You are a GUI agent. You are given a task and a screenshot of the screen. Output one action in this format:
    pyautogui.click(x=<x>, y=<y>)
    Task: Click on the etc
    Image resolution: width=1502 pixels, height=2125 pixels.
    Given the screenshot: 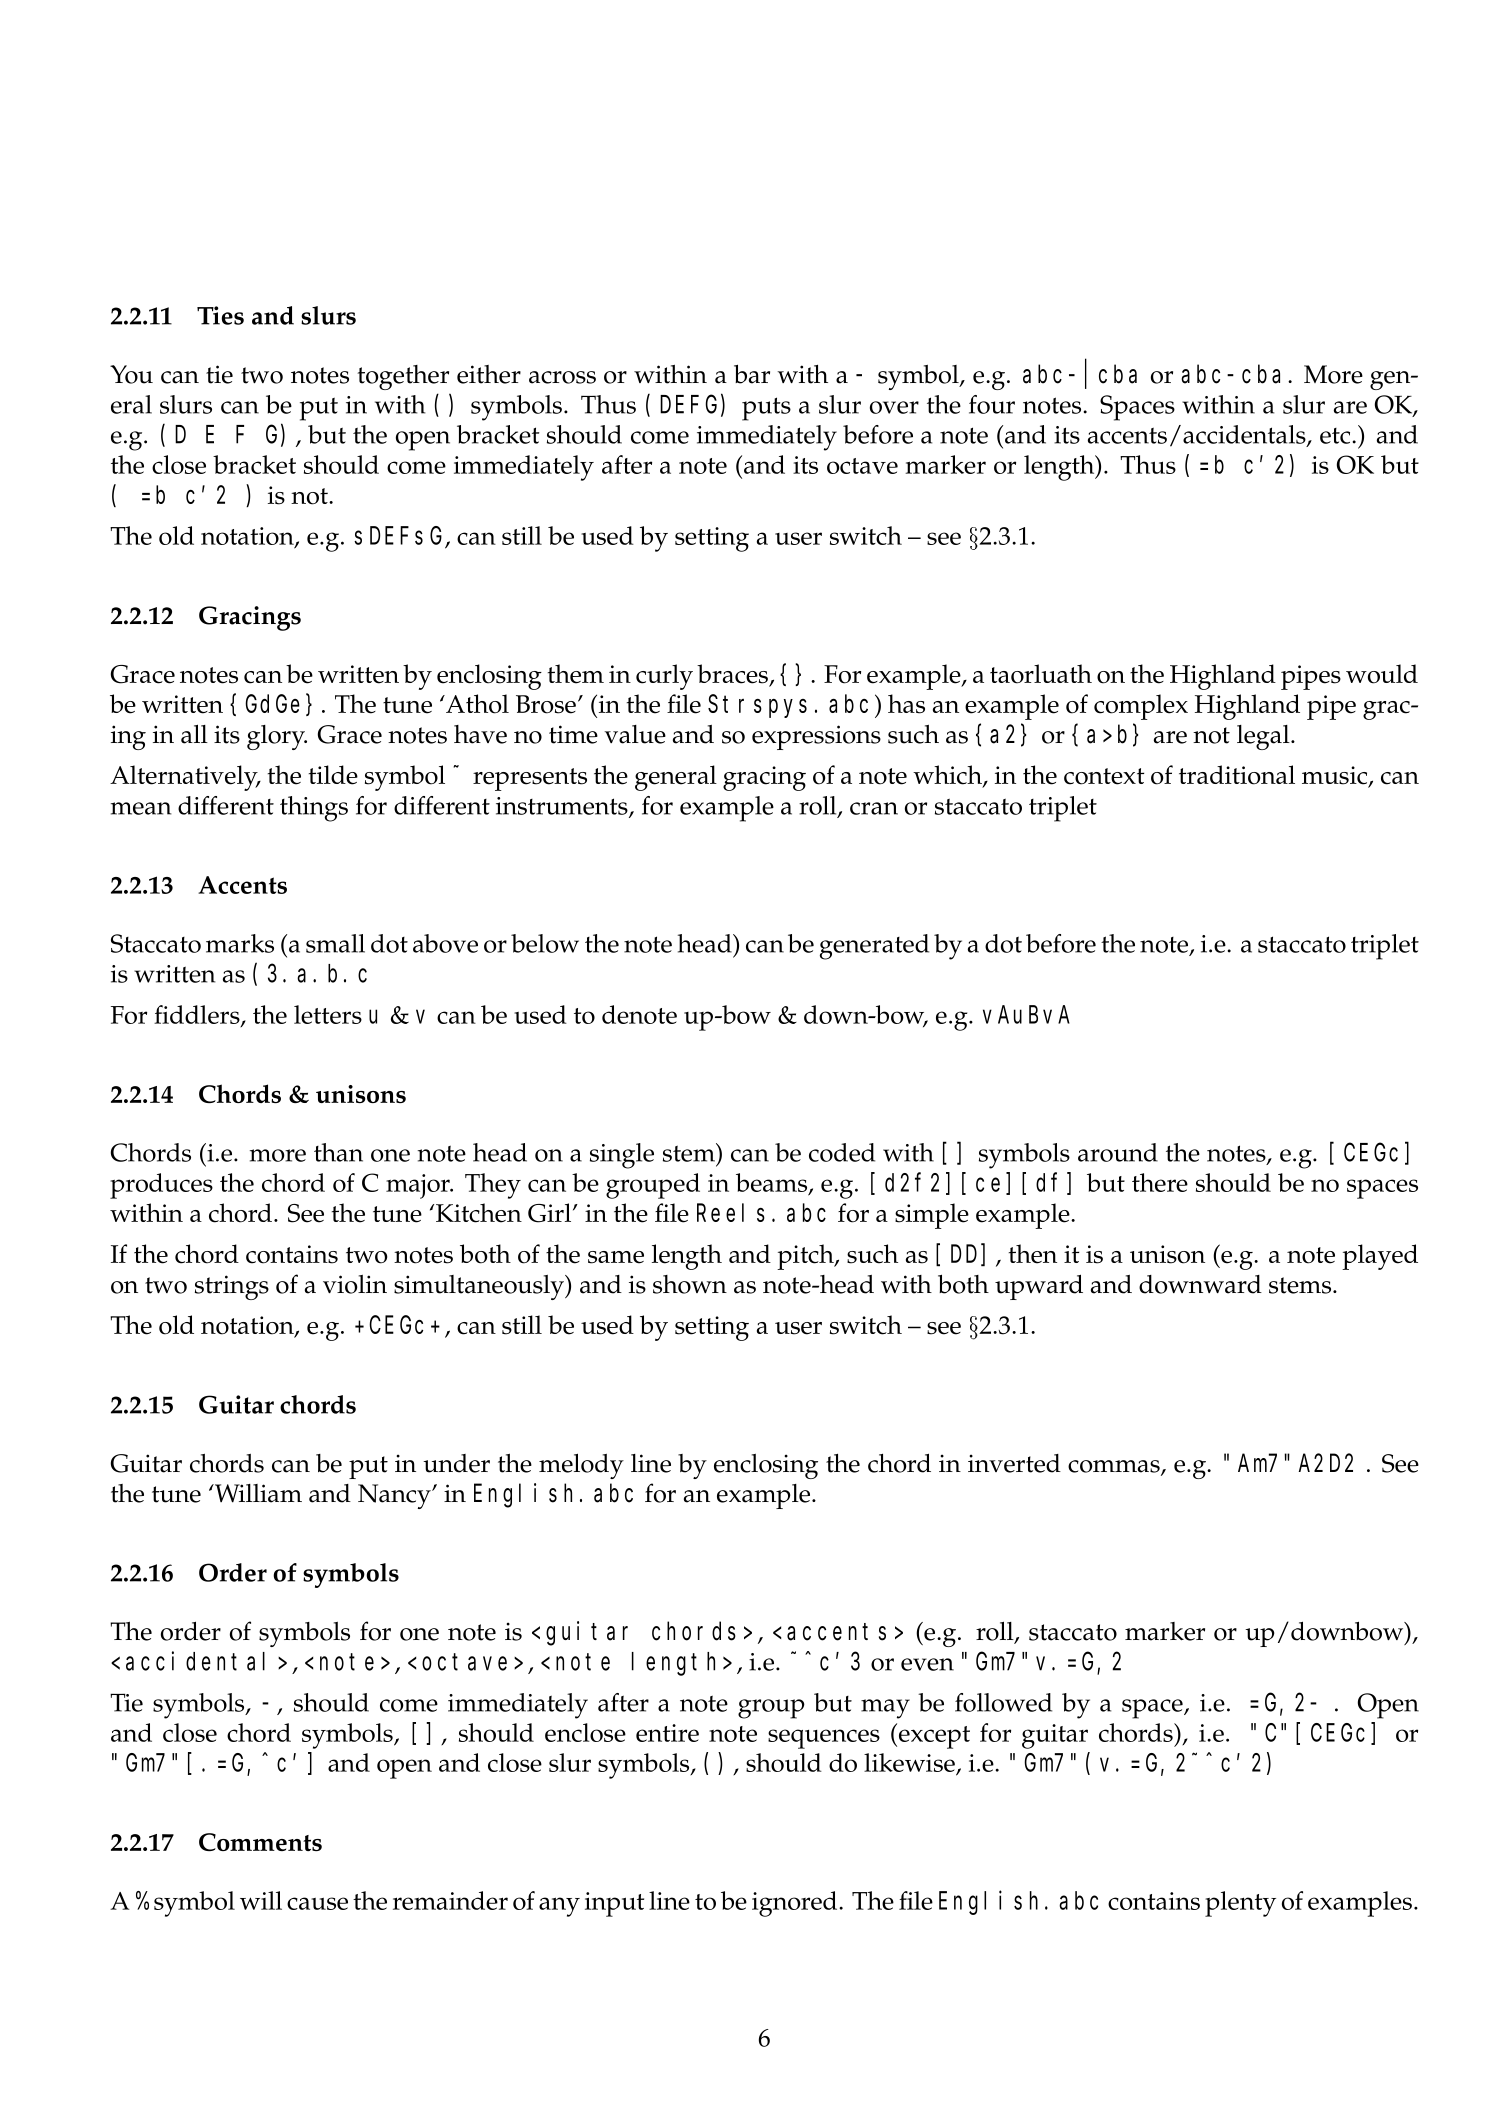 What is the action you would take?
    pyautogui.click(x=1336, y=436)
